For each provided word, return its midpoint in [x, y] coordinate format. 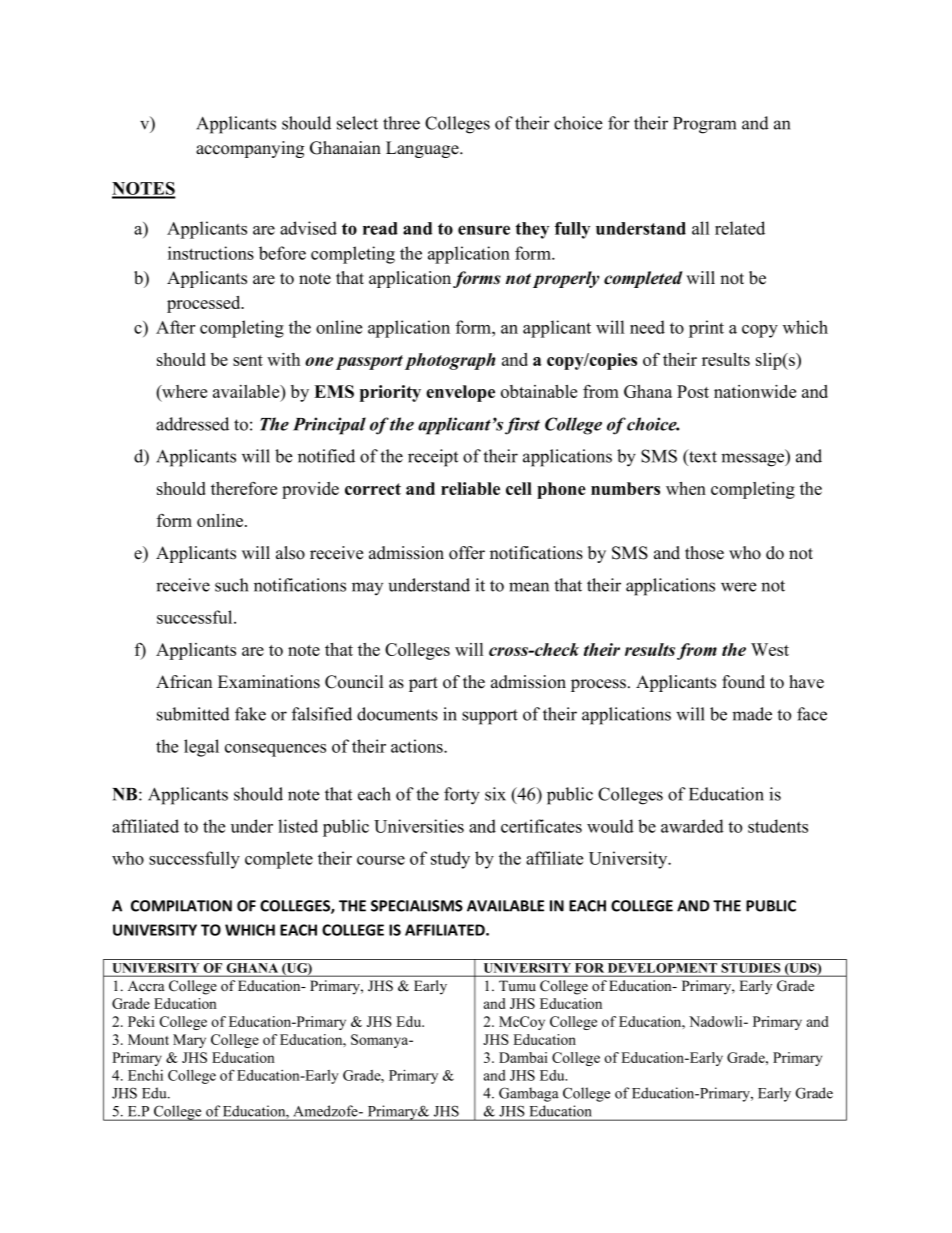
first [522, 426]
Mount [148, 1039]
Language [423, 149]
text [702, 456]
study [450, 860]
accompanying [250, 149]
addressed [192, 424]
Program [704, 125]
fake [250, 714]
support [490, 717]
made [752, 714]
